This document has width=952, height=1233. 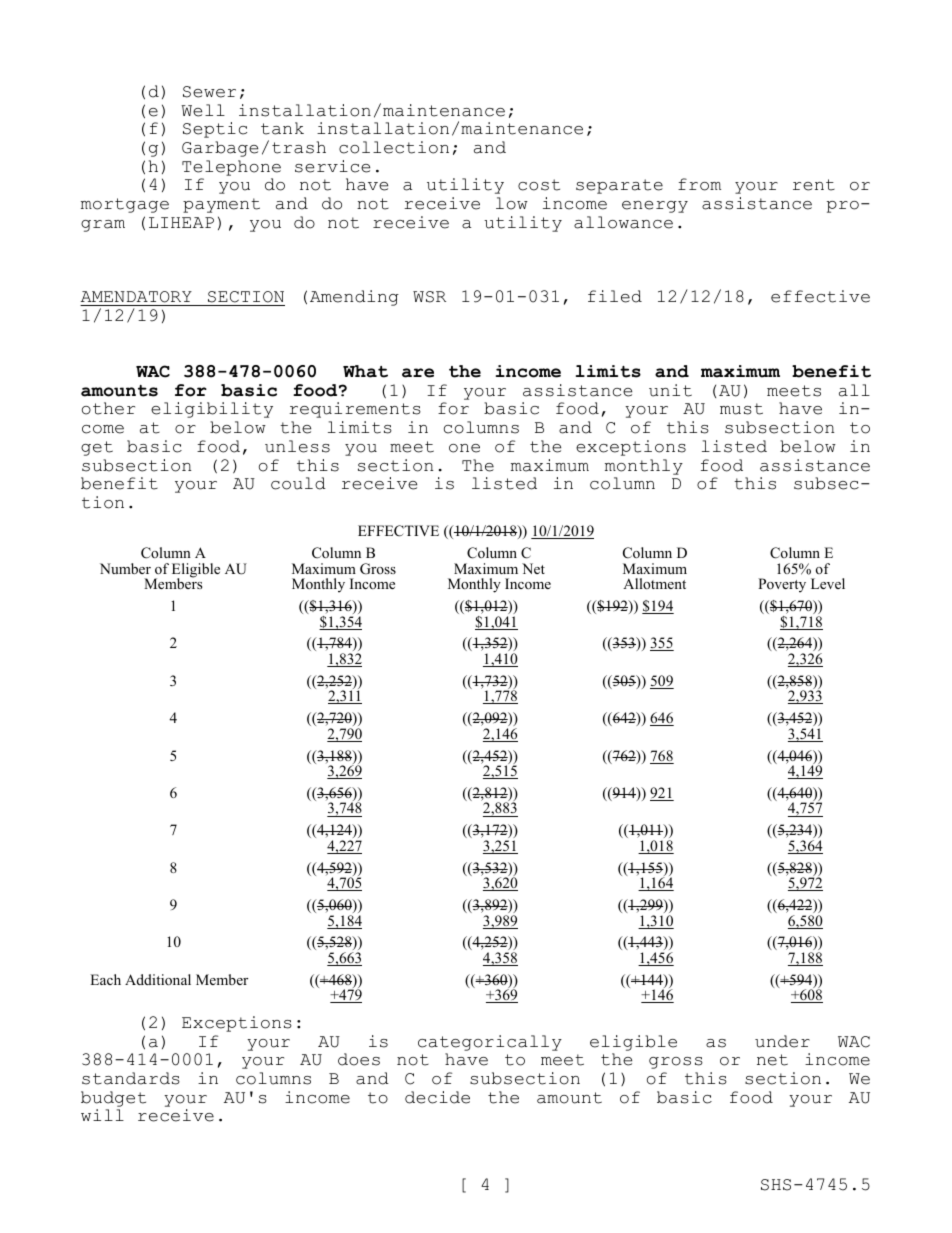 I want to click on cost, so click(x=539, y=185).
